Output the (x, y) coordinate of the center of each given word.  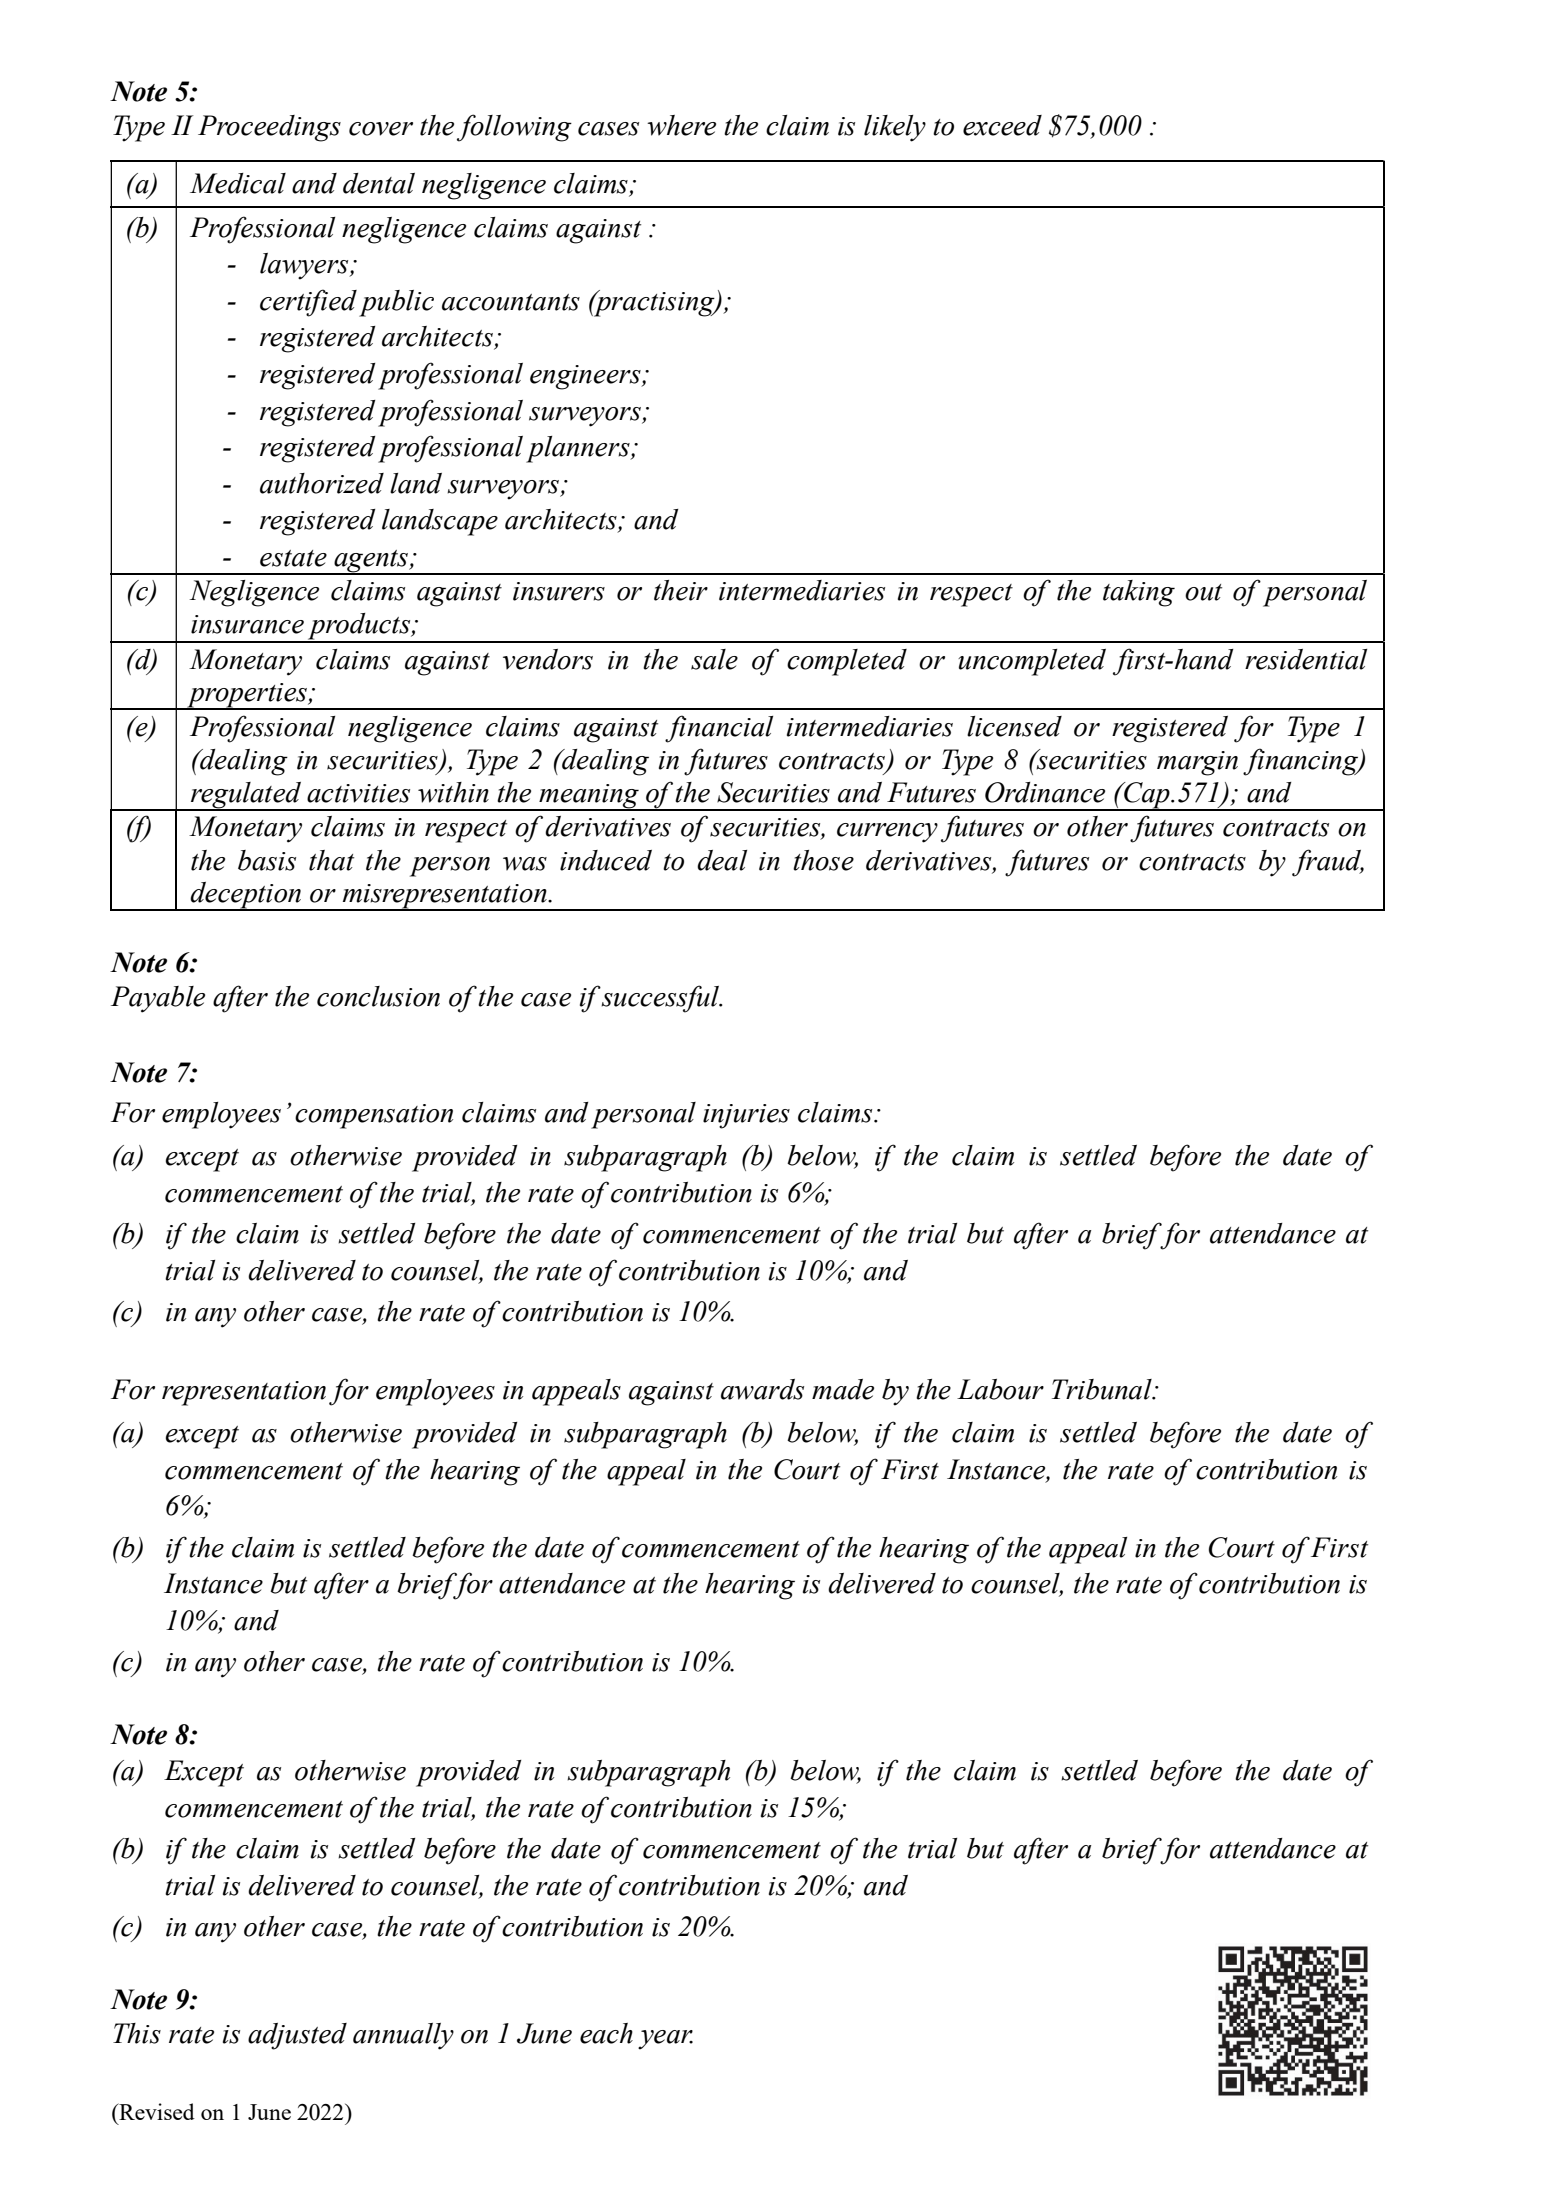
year (665, 2040)
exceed (1002, 125)
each (606, 2033)
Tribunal (1103, 1389)
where (681, 125)
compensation (374, 1116)
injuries (746, 1116)
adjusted (297, 2036)
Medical (238, 183)
